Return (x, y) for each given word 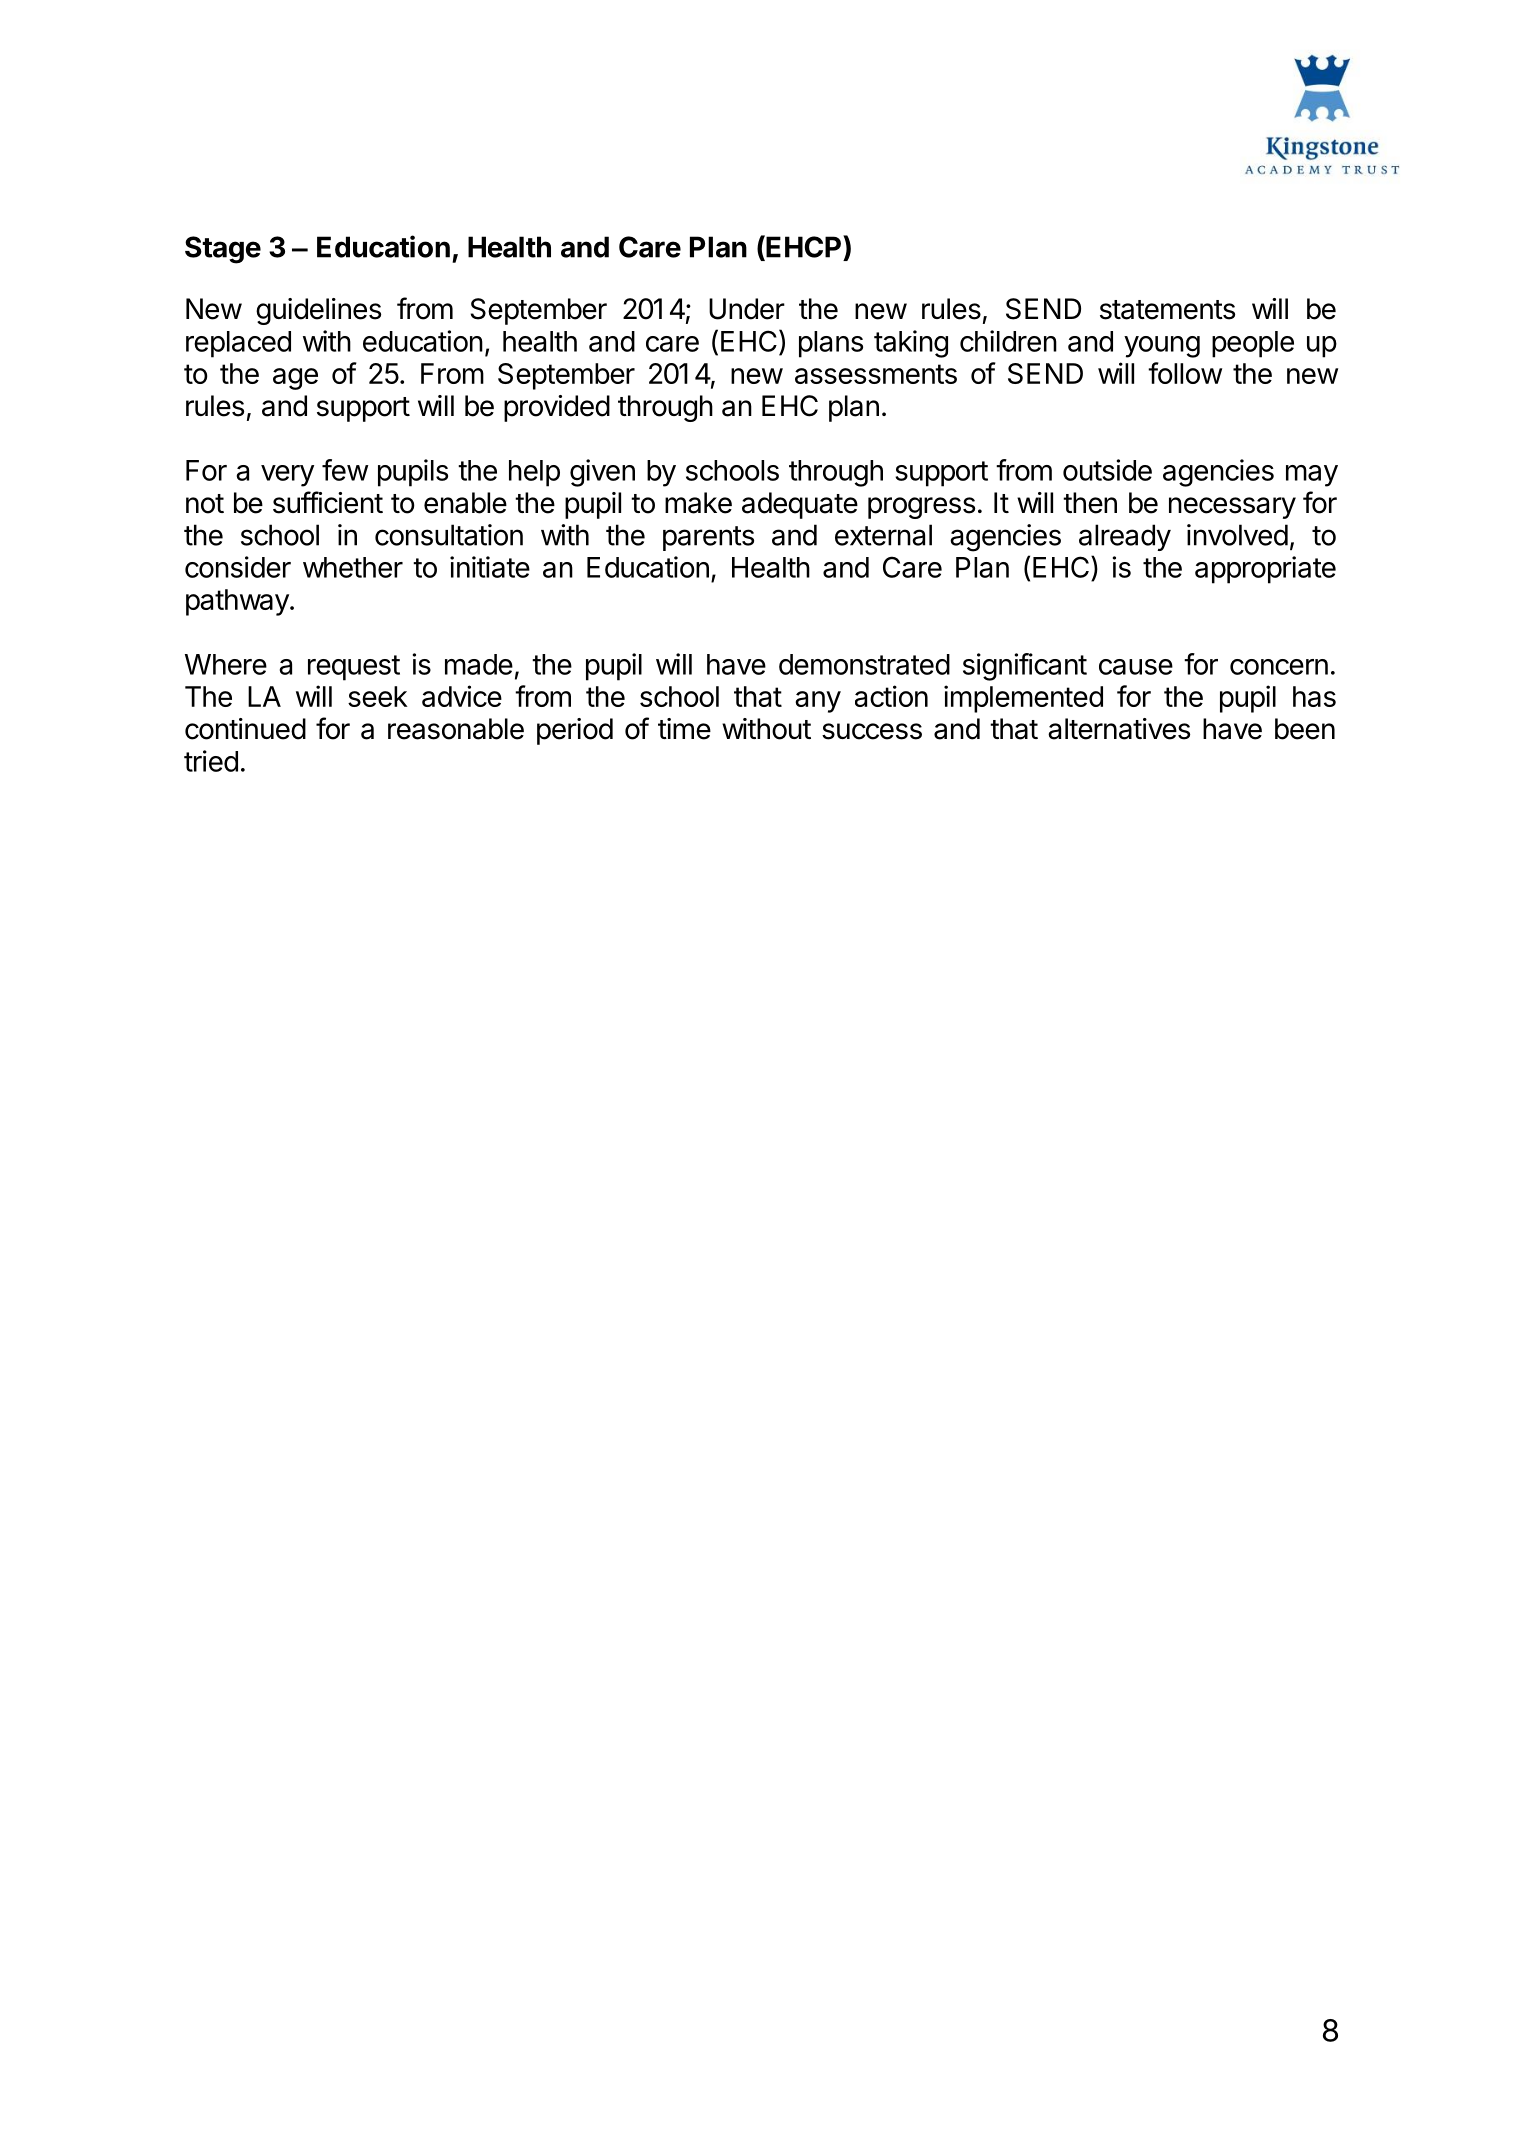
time (684, 729)
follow (1185, 373)
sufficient (328, 502)
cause (1136, 667)
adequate (800, 505)
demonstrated (864, 664)
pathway (238, 602)
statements (1167, 310)
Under (747, 309)
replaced (238, 344)
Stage (223, 250)
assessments (876, 374)
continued (245, 729)
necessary (1232, 508)
